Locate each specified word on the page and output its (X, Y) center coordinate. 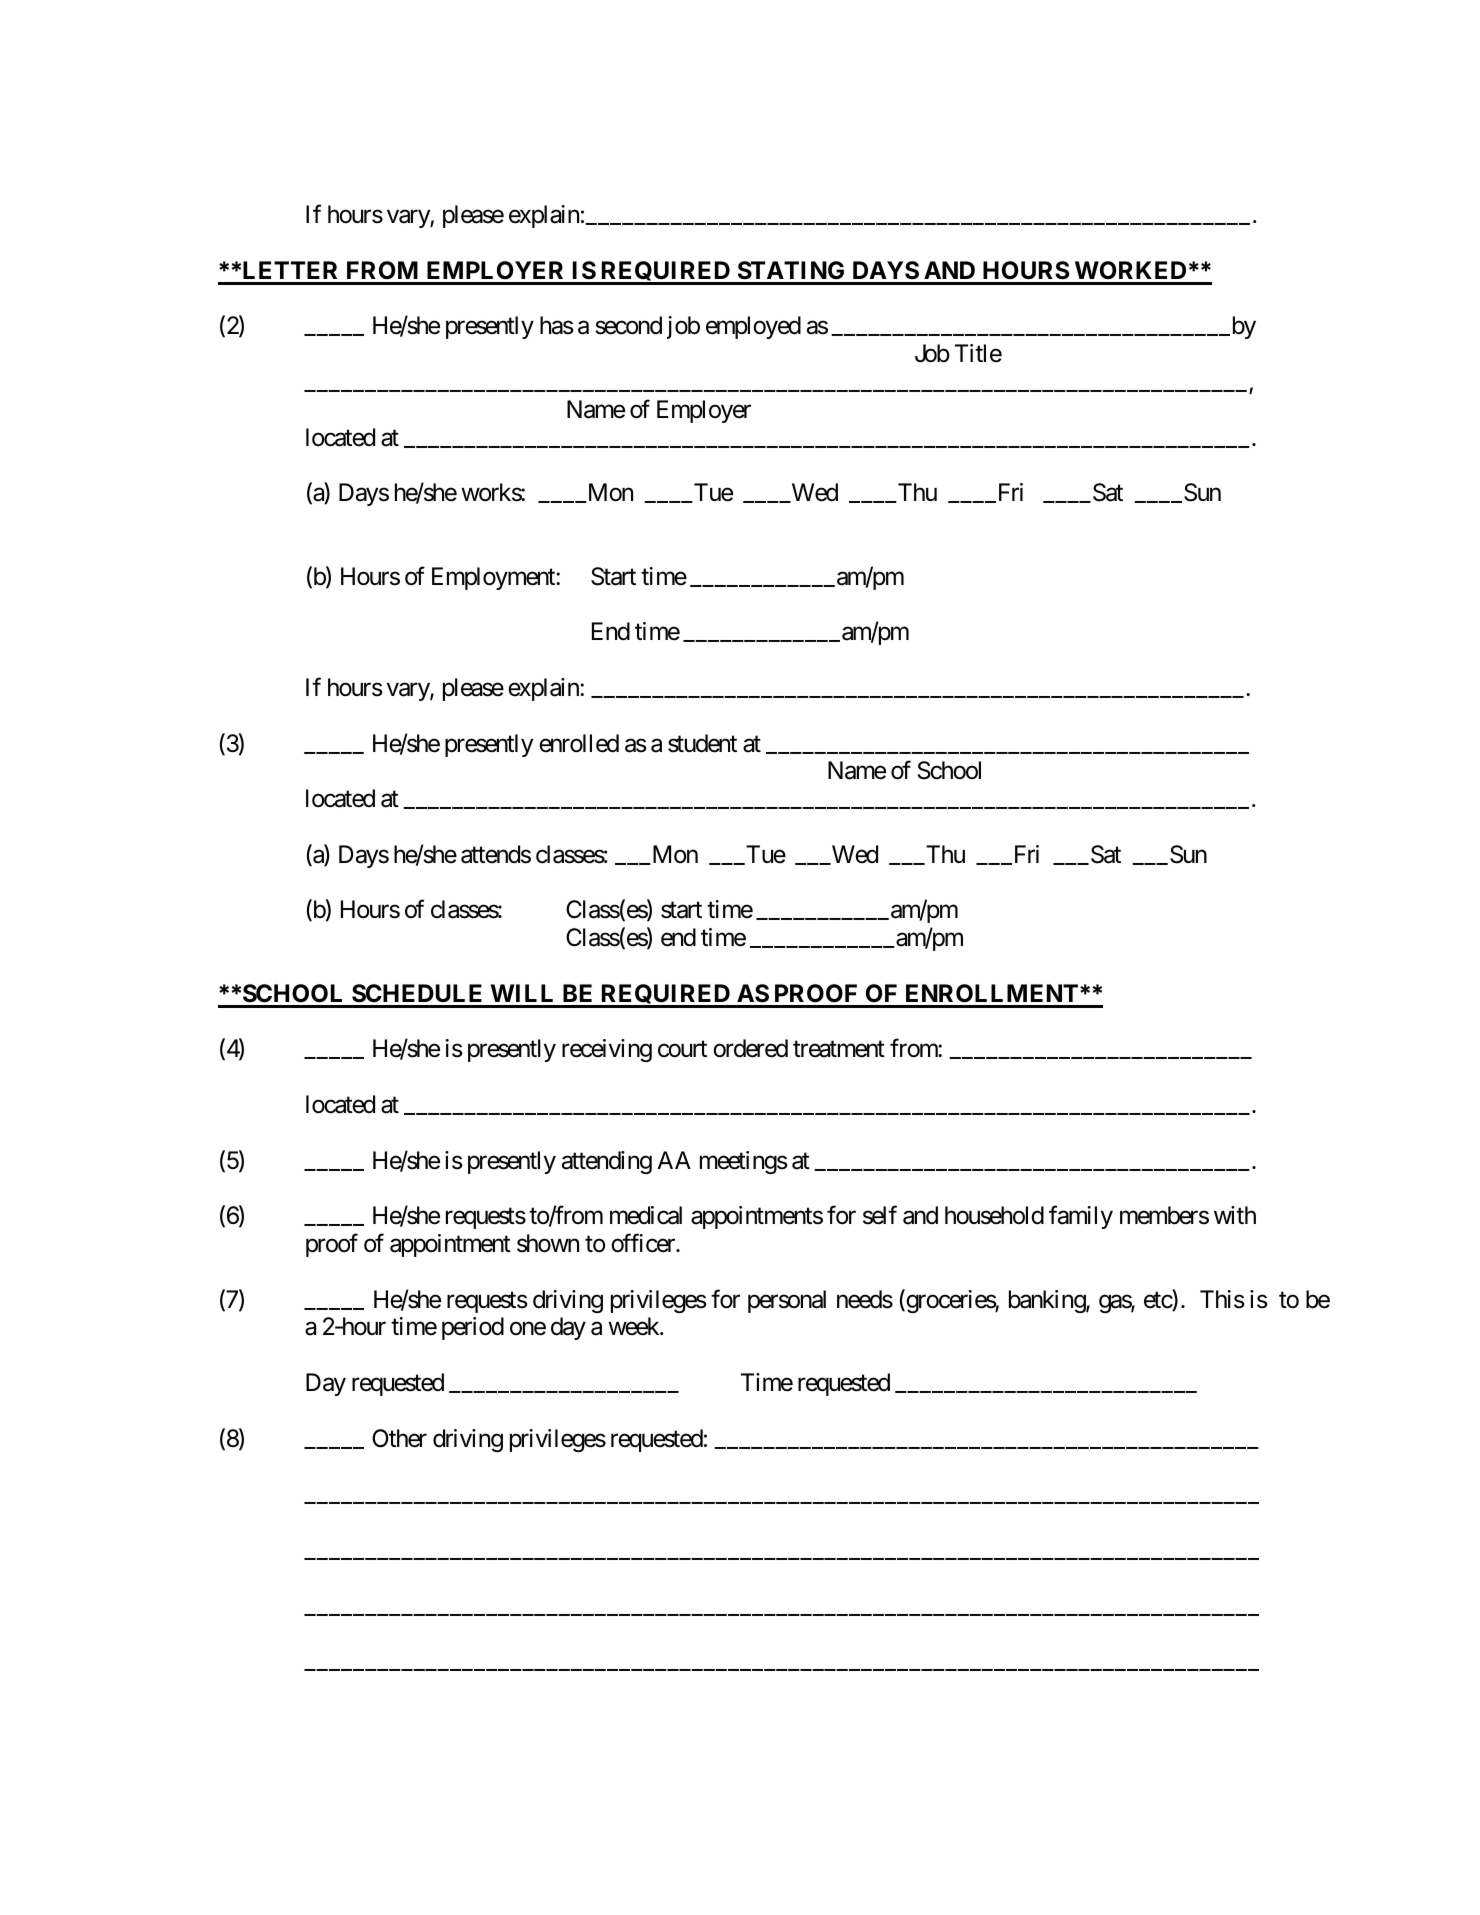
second (628, 325)
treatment (839, 1049)
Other (399, 1438)
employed (753, 327)
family (1081, 1217)
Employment (494, 578)
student (702, 743)
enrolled (579, 743)
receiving (607, 1050)
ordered (750, 1048)
